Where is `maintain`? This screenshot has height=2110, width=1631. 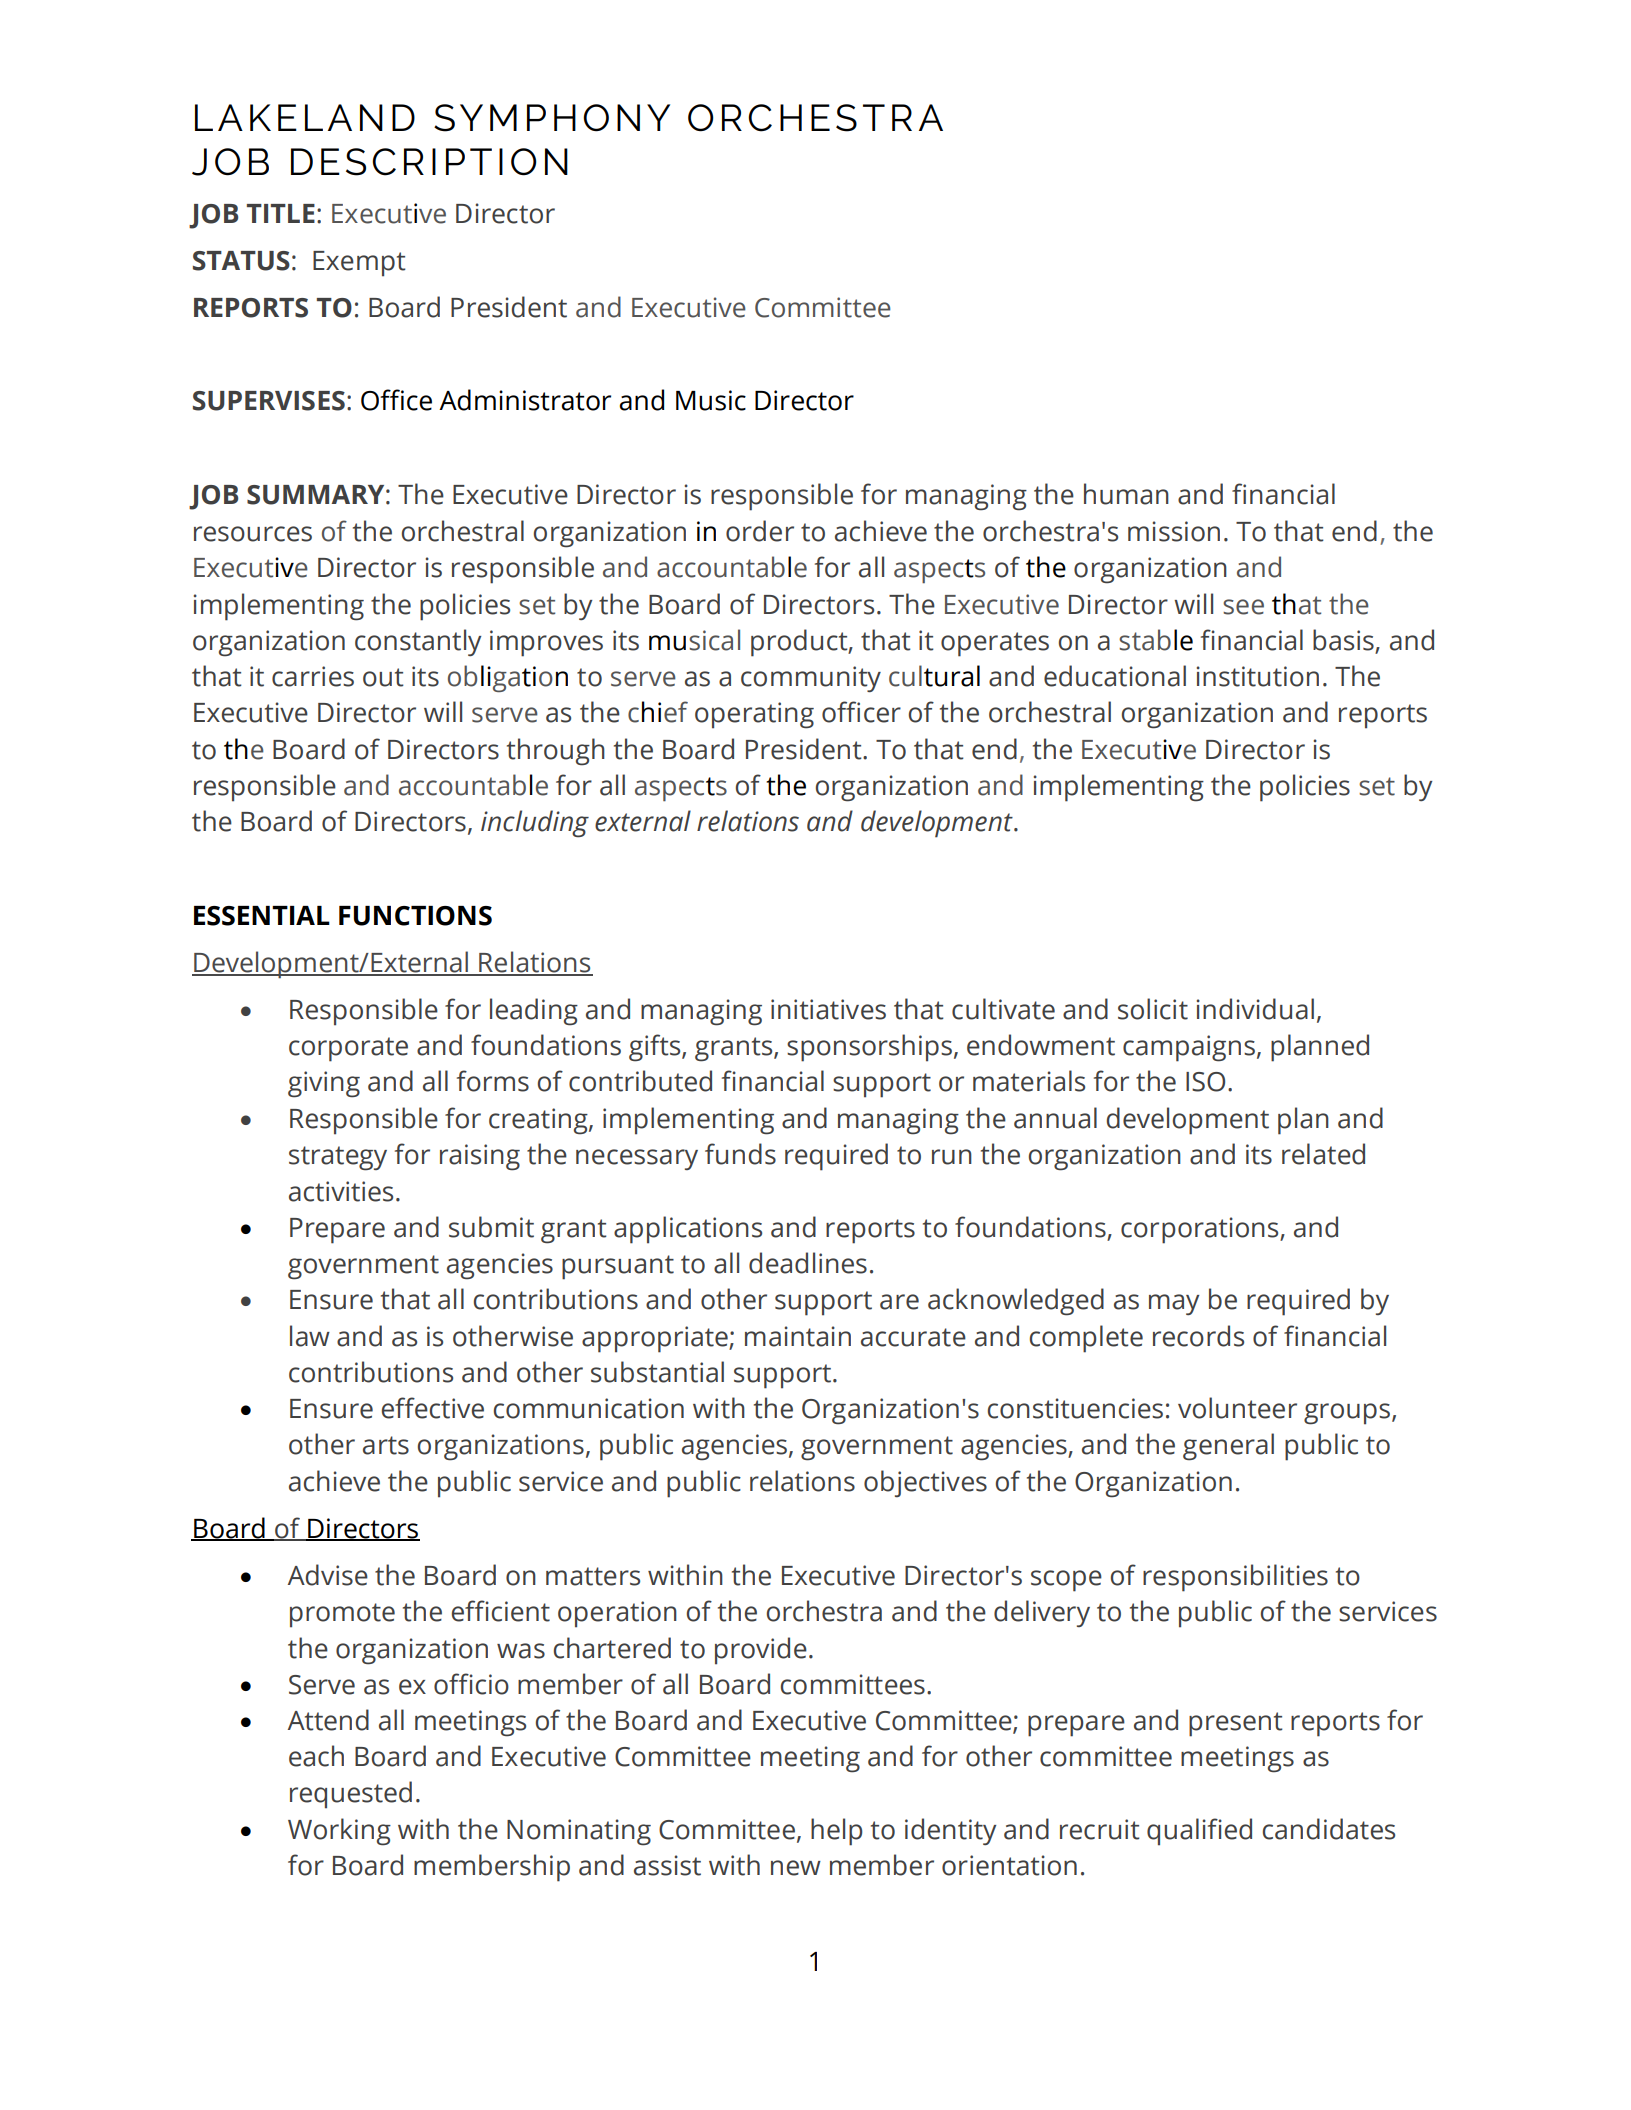 maintain is located at coordinates (798, 1336).
